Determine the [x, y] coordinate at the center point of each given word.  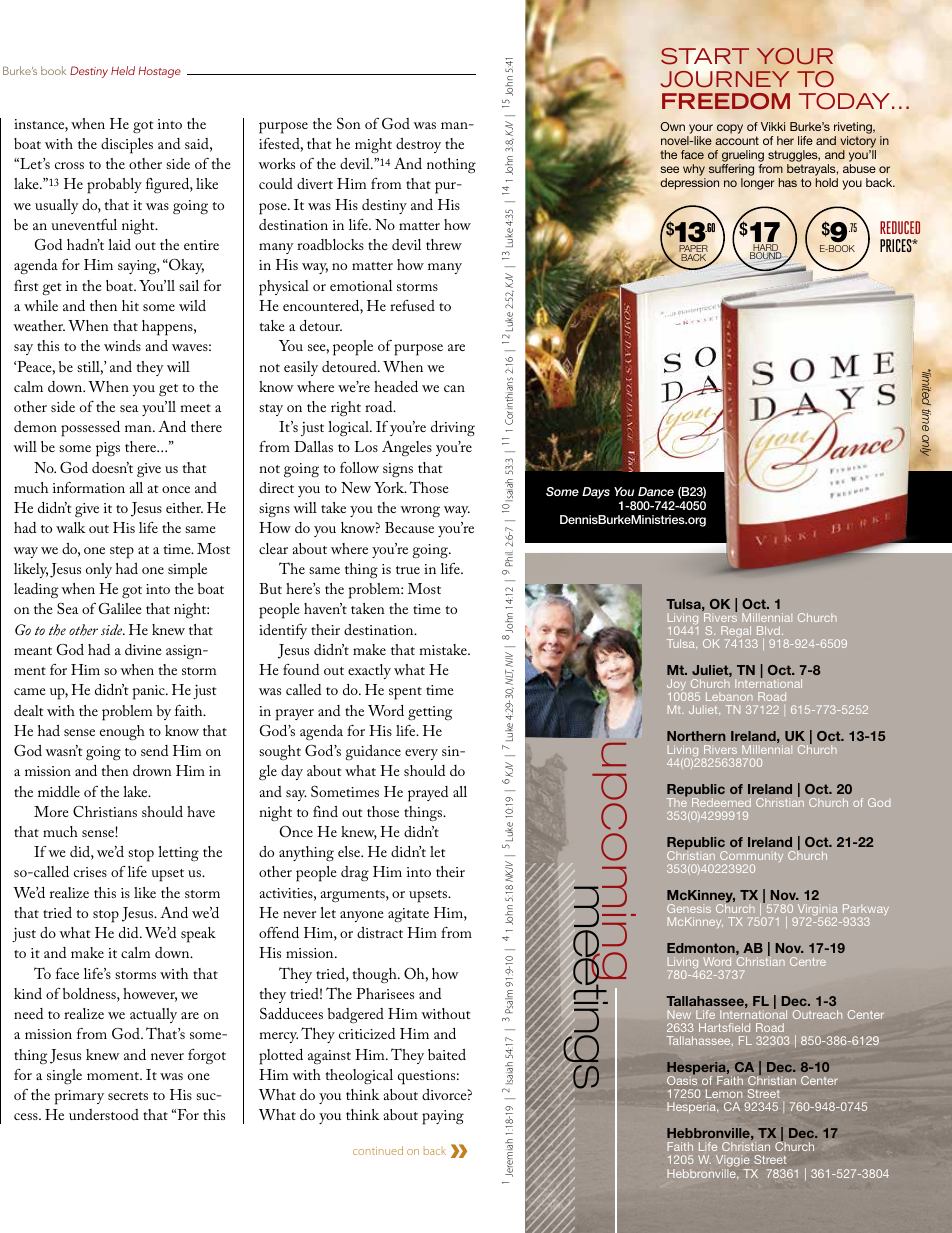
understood [104, 1114]
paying [443, 1117]
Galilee [120, 609]
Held [123, 70]
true [408, 570]
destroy [418, 145]
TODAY [846, 101]
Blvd [768, 630]
